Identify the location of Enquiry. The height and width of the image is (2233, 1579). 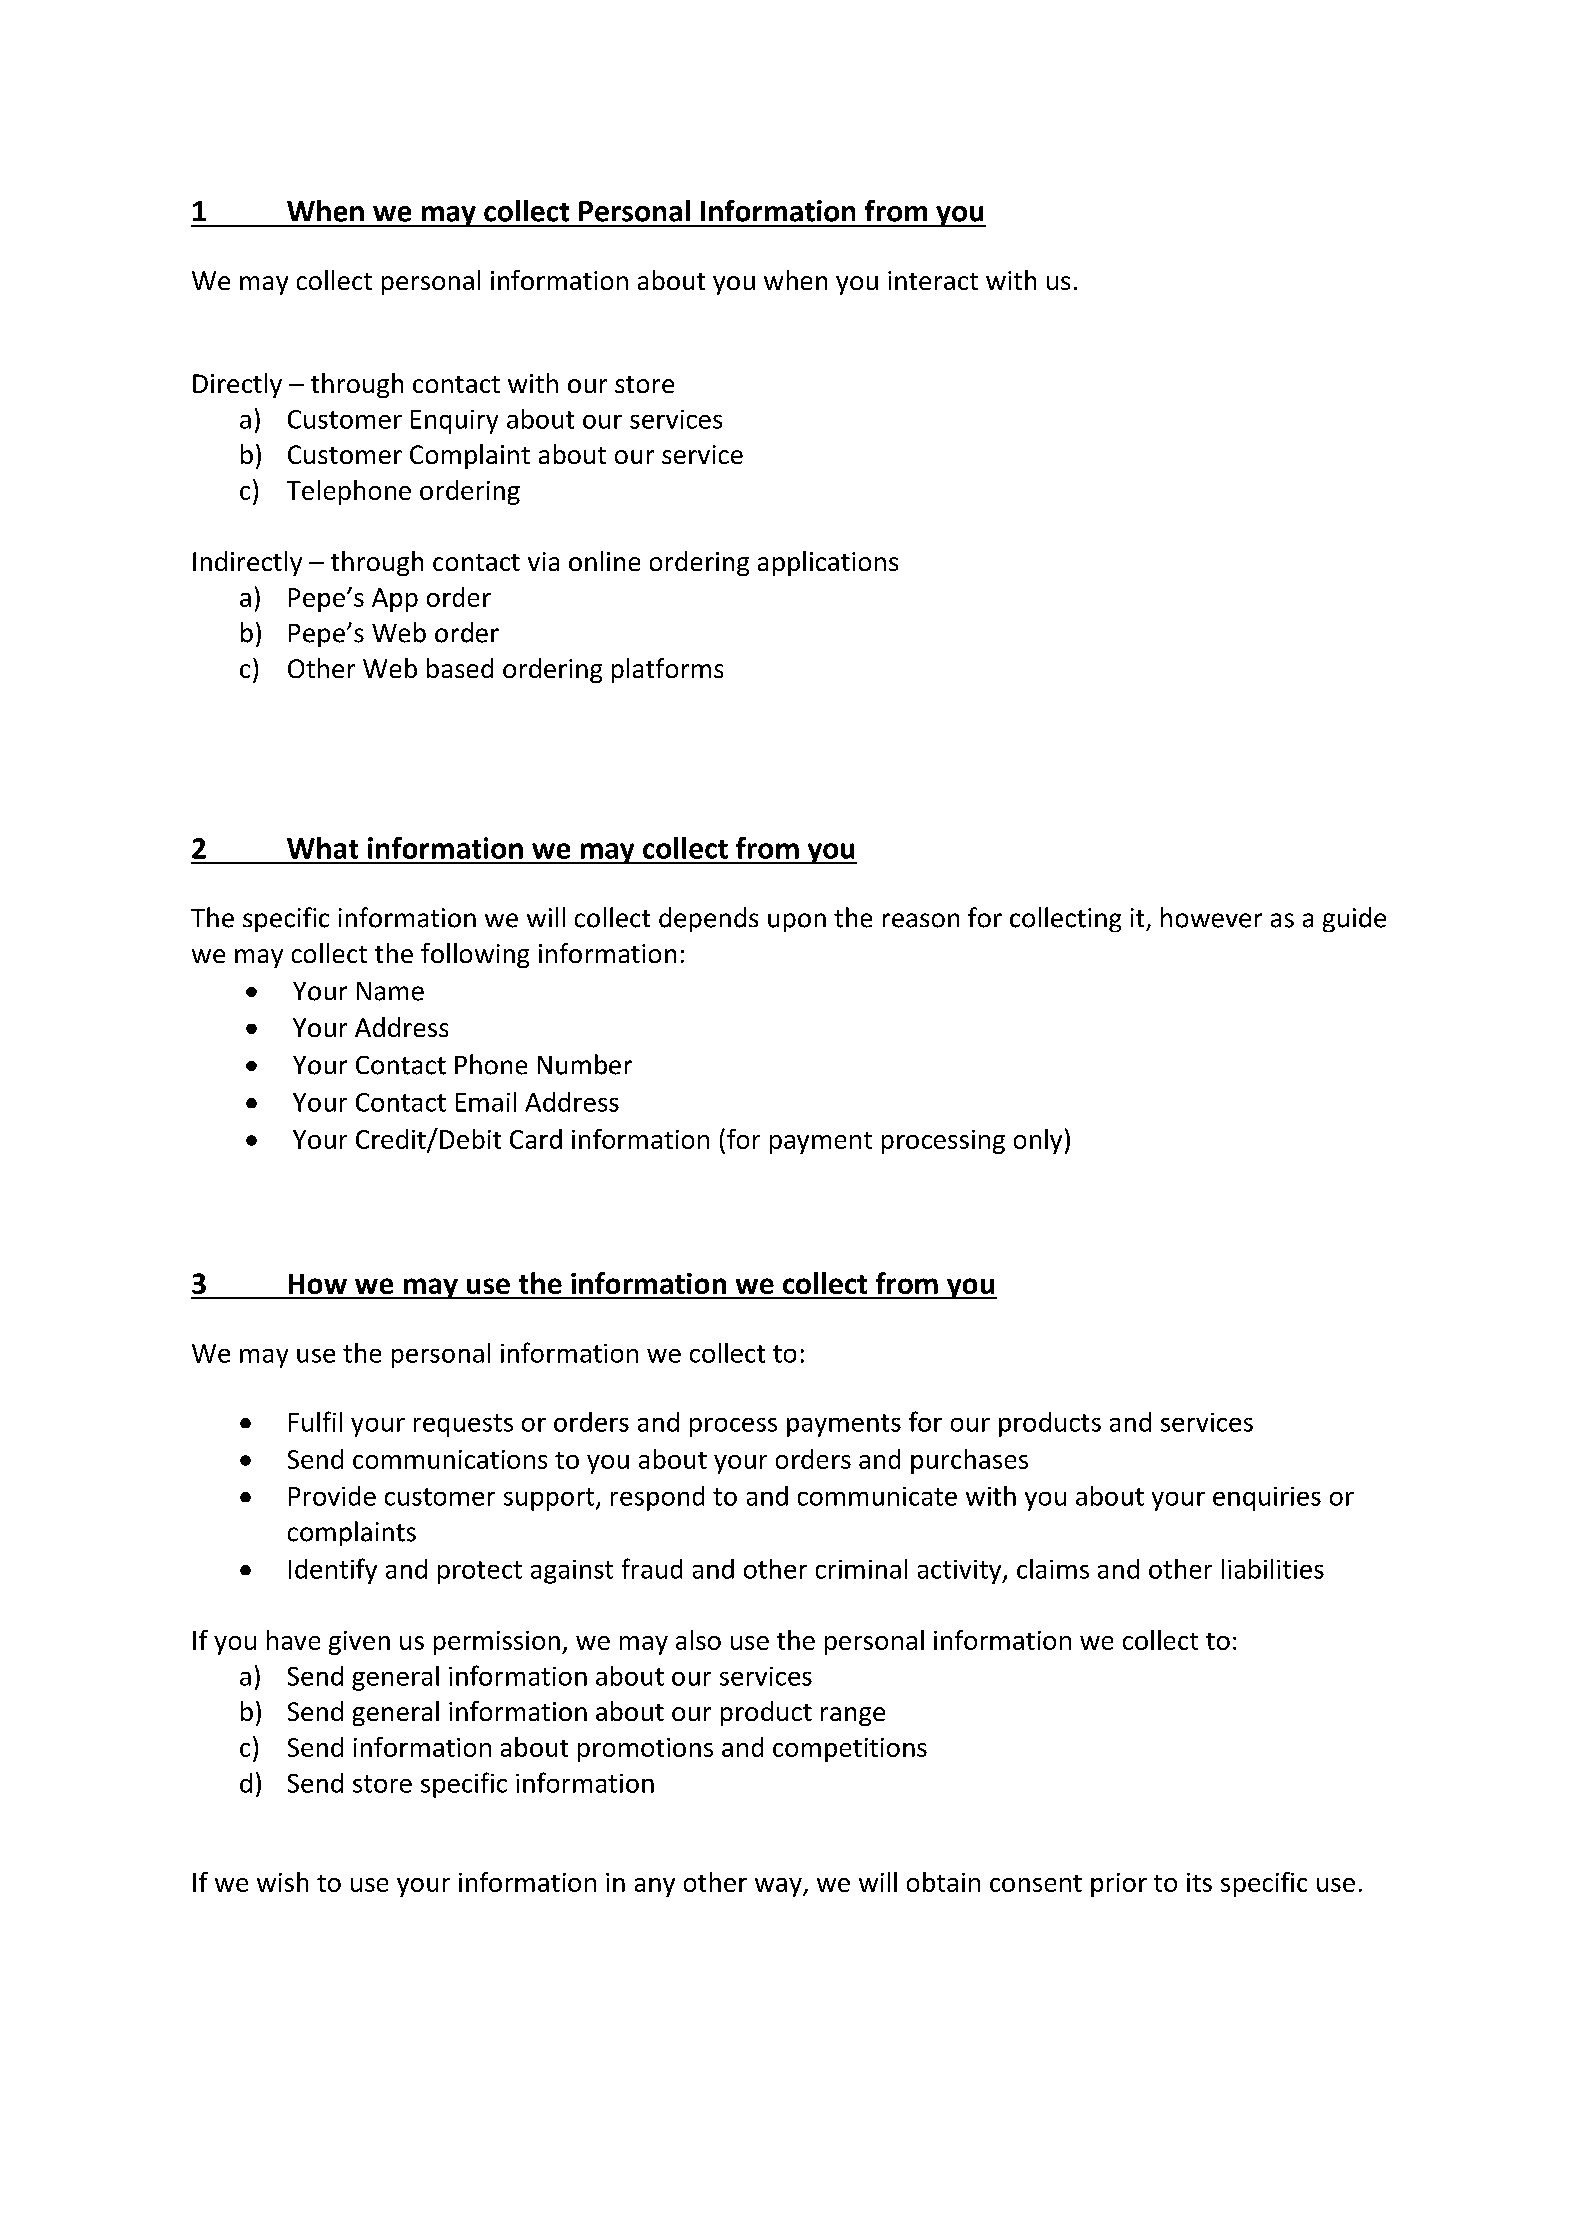
(454, 422).
